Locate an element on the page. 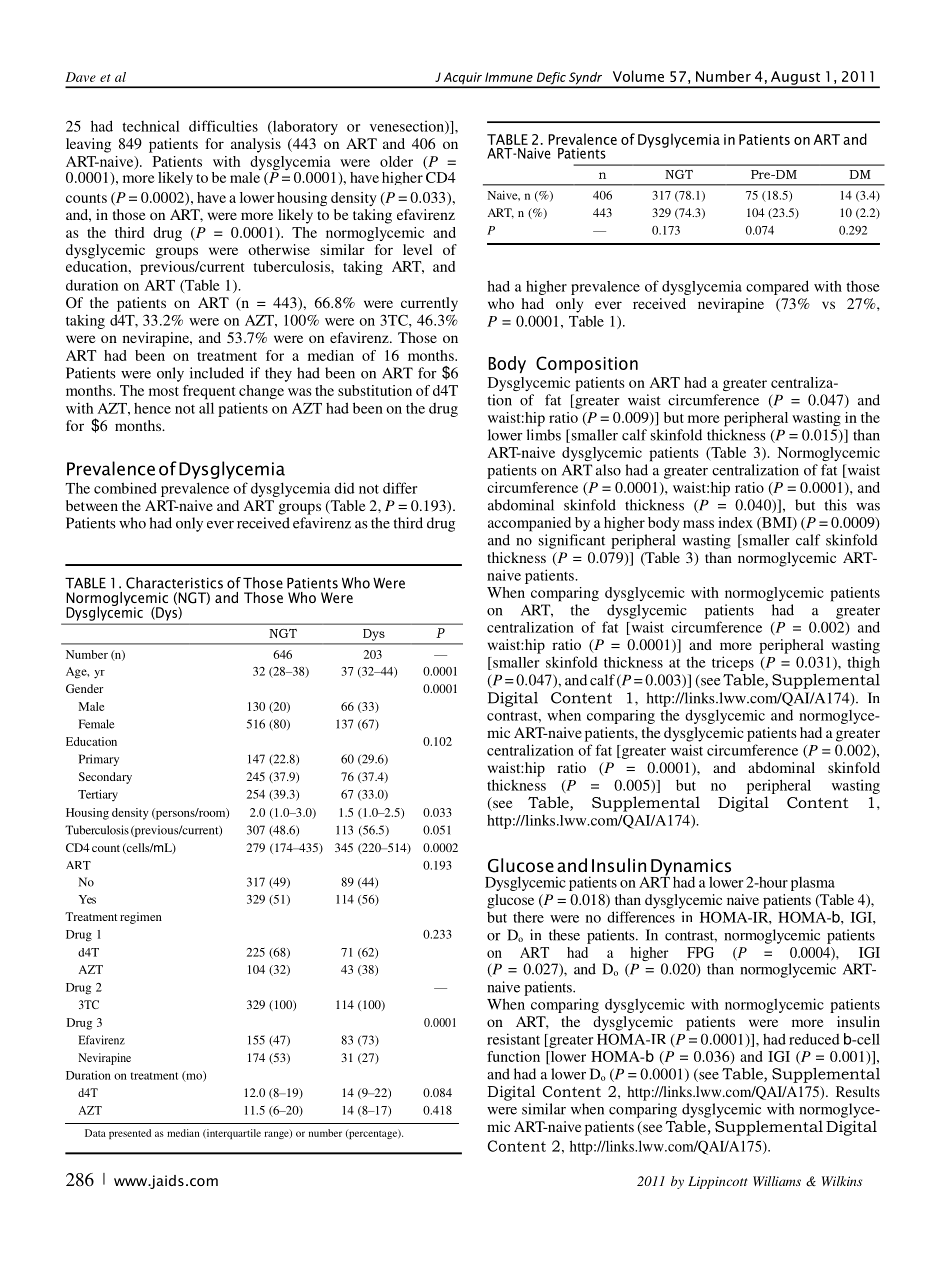  resistant is located at coordinates (513, 1039).
